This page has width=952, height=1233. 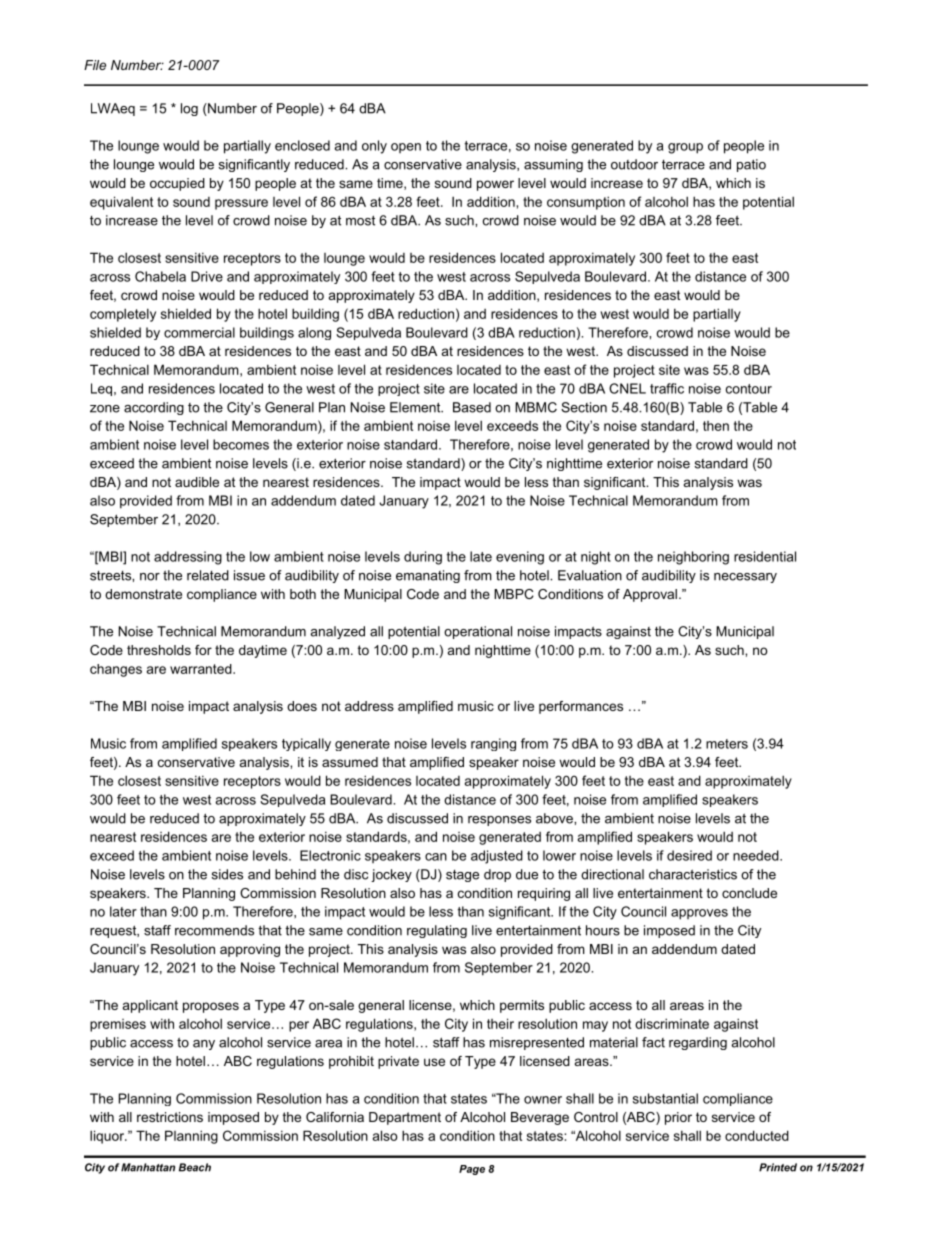 What do you see at coordinates (189, 109) in the page?
I see `log` at bounding box center [189, 109].
